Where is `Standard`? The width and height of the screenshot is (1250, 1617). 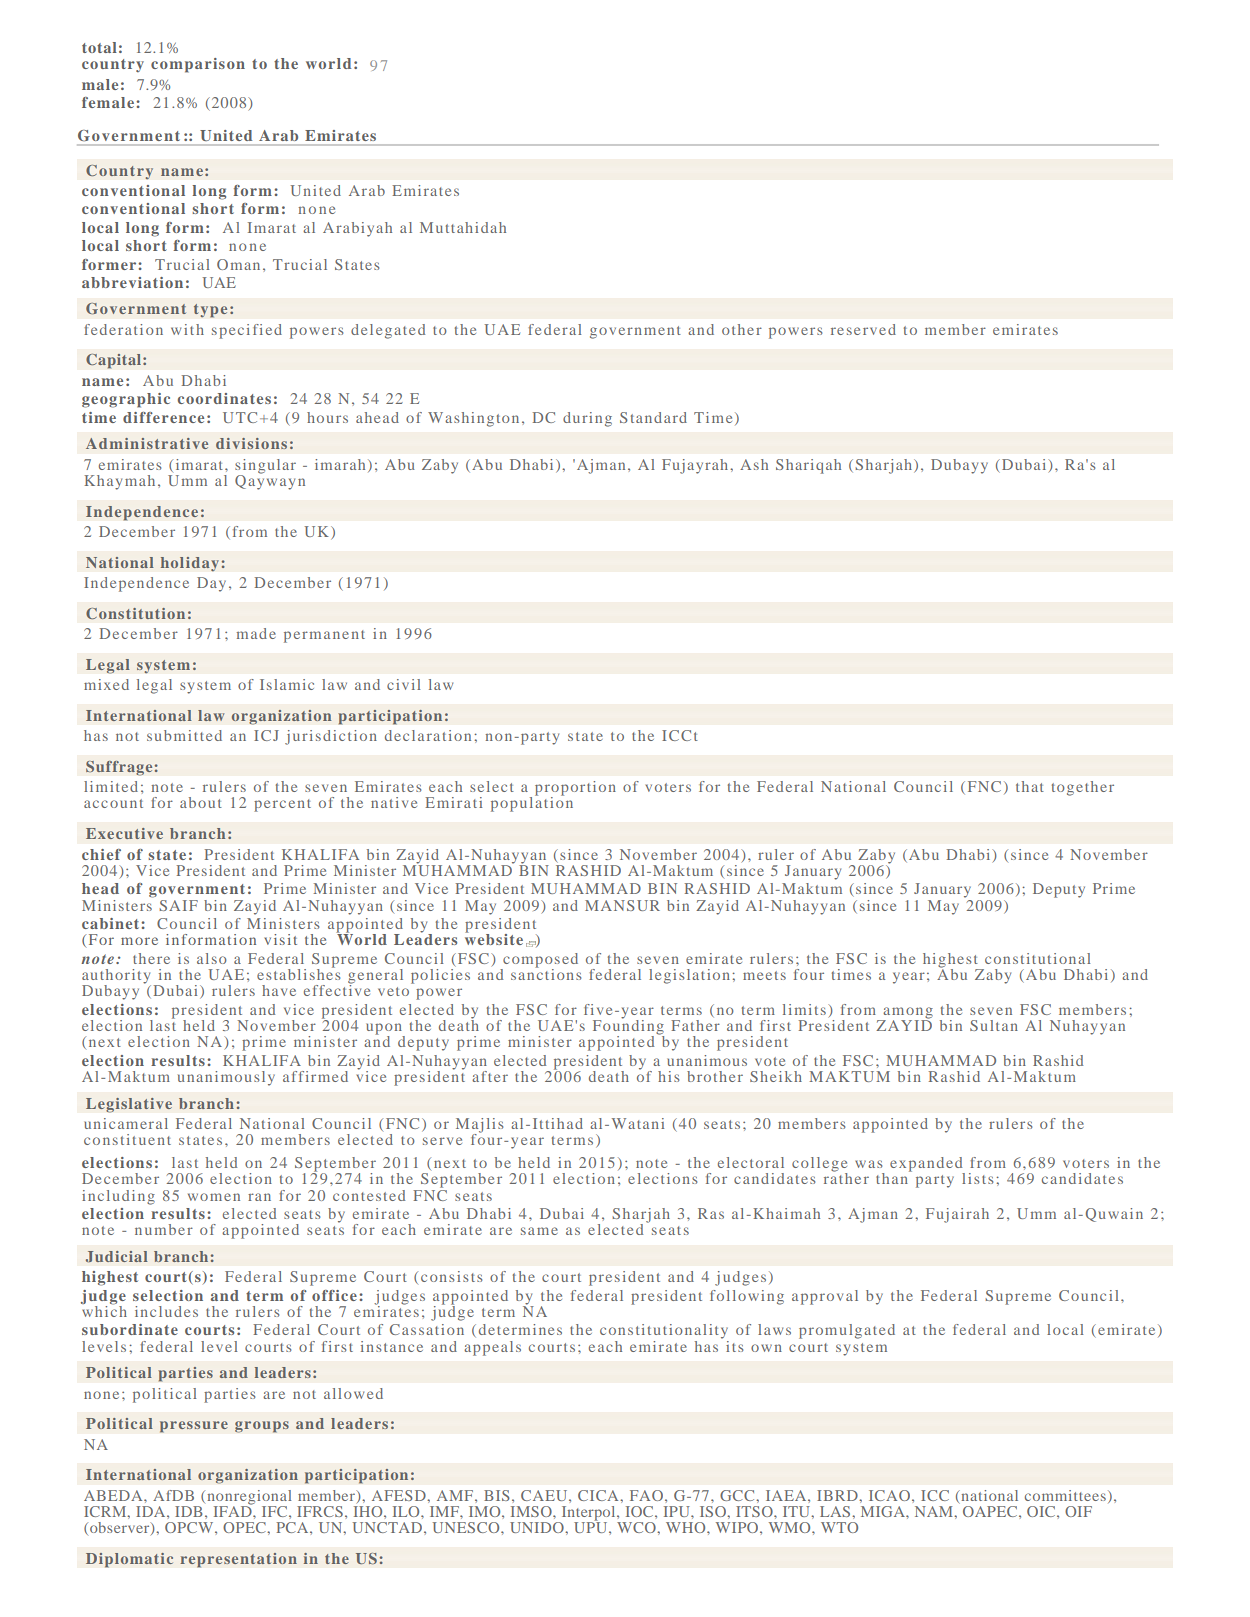 Standard is located at coordinates (653, 417).
